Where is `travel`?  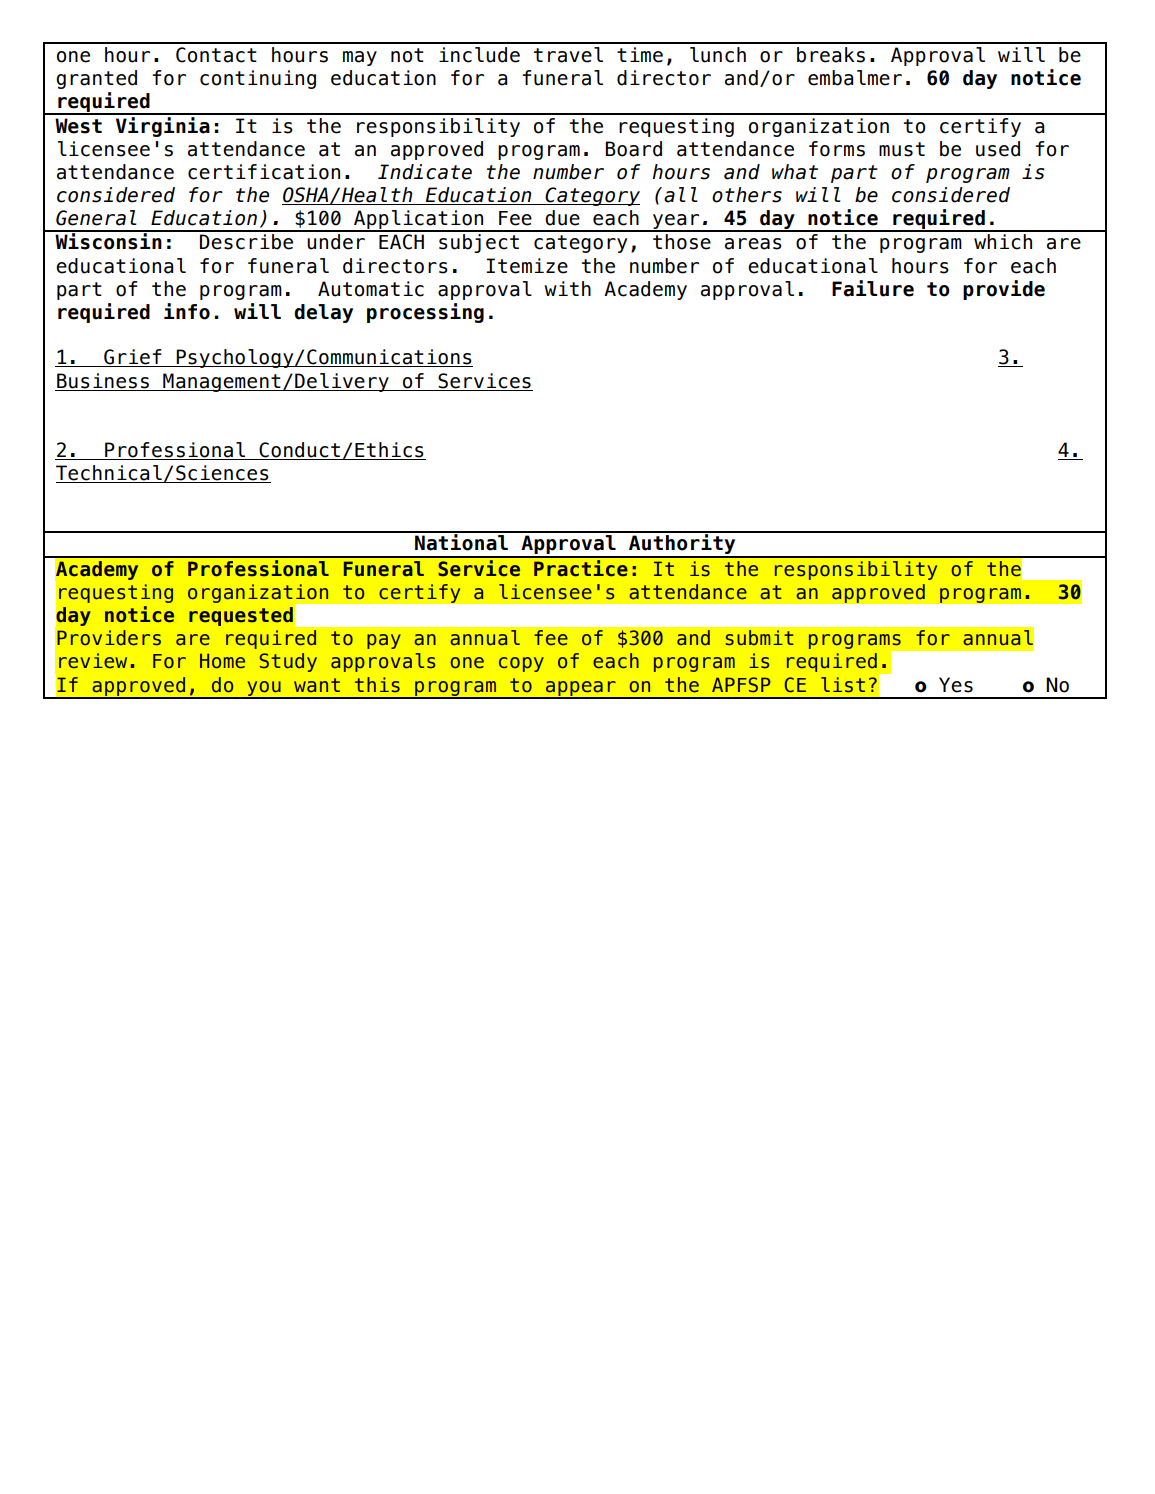 travel is located at coordinates (568, 55).
